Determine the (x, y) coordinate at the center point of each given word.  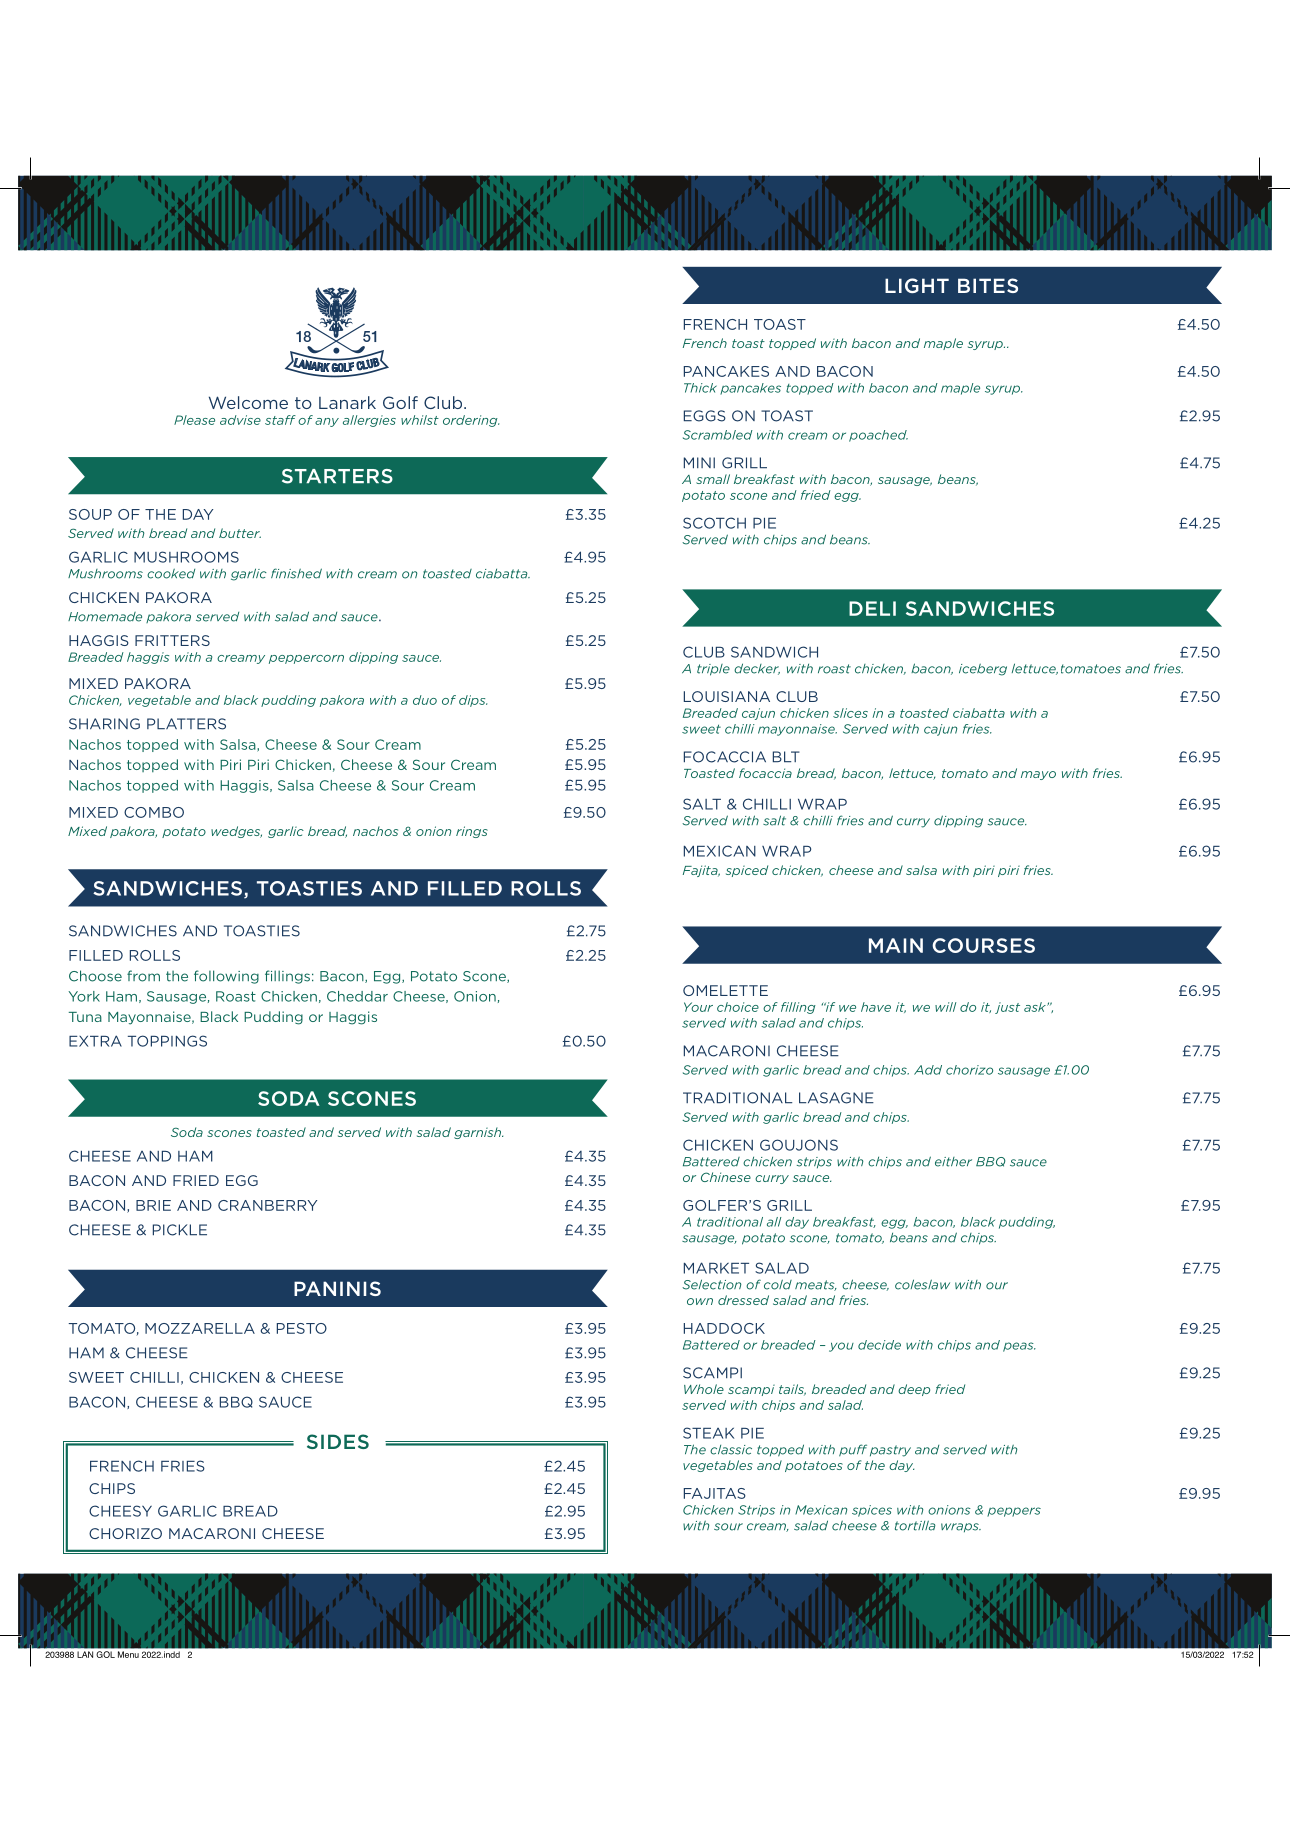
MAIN (896, 945)
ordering (471, 421)
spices (872, 1511)
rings (472, 832)
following (226, 977)
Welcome (248, 402)
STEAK (708, 1433)
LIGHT (917, 285)
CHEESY (120, 1511)
